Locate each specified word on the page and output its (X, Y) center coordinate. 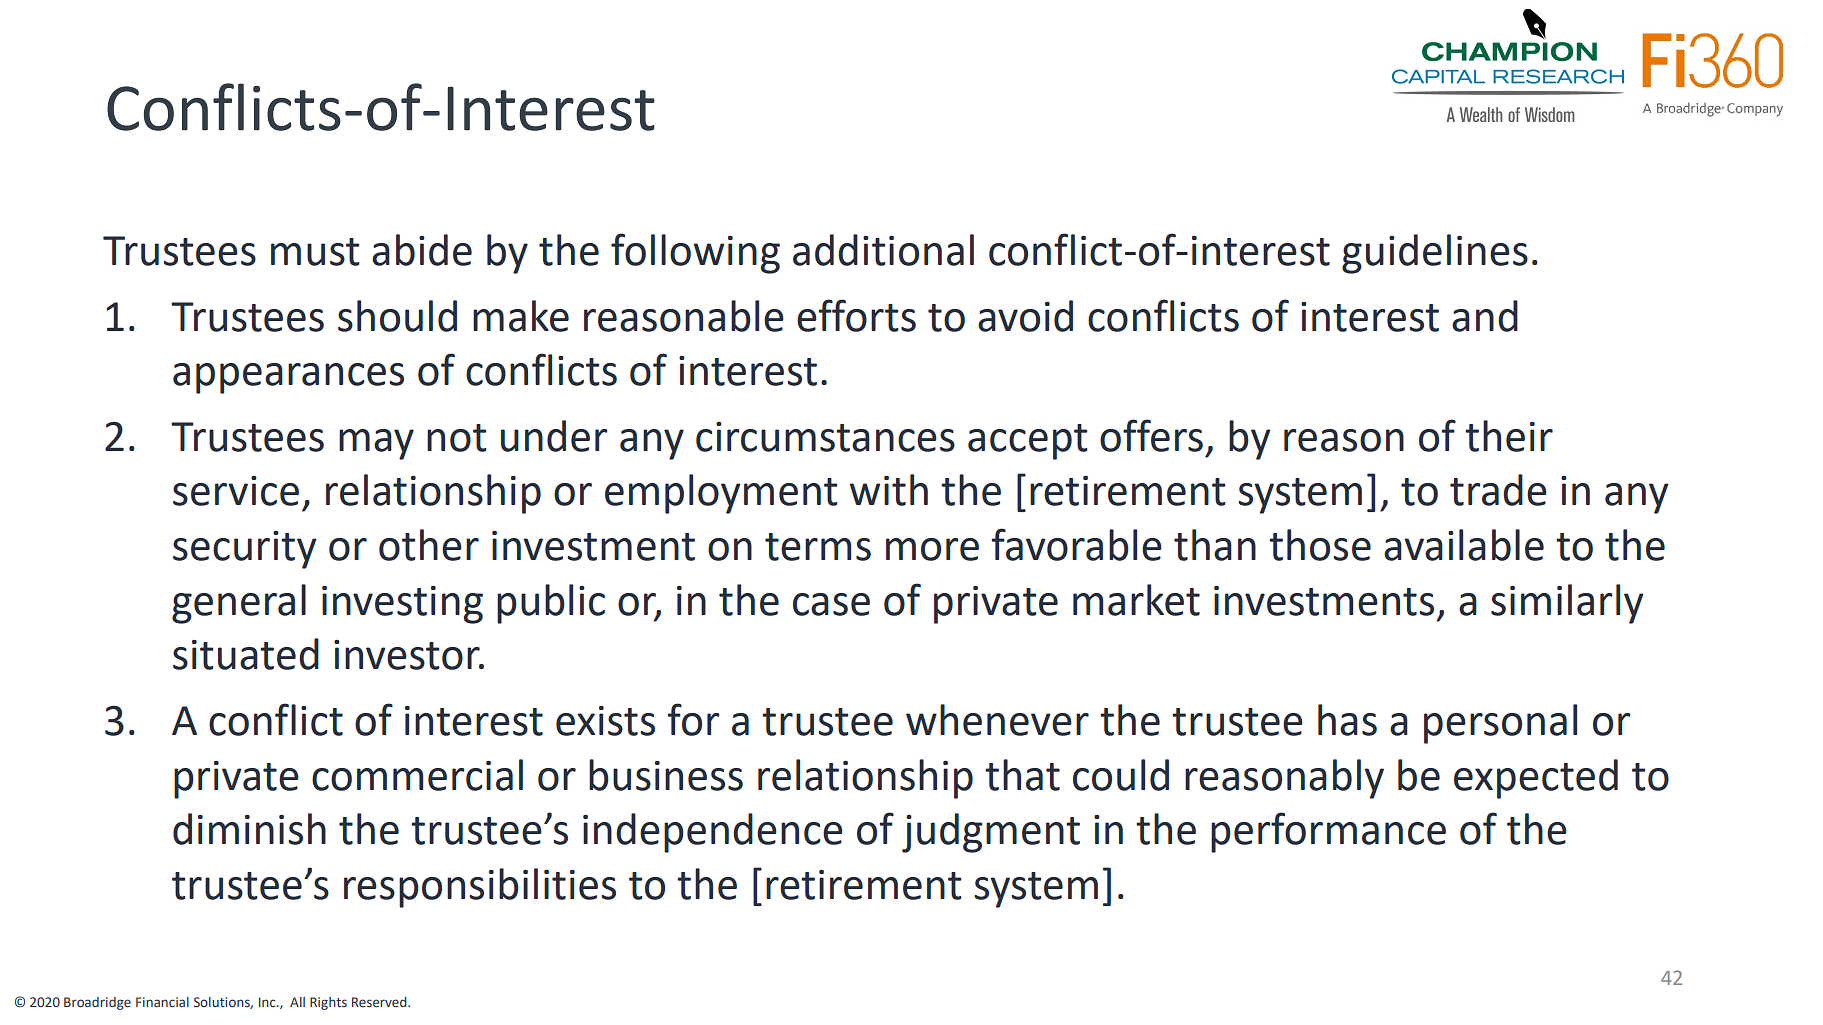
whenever (997, 720)
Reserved (380, 1002)
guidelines (1435, 254)
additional (883, 250)
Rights (328, 1003)
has (1347, 720)
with (889, 490)
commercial (417, 775)
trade (1498, 490)
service (236, 491)
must (315, 252)
